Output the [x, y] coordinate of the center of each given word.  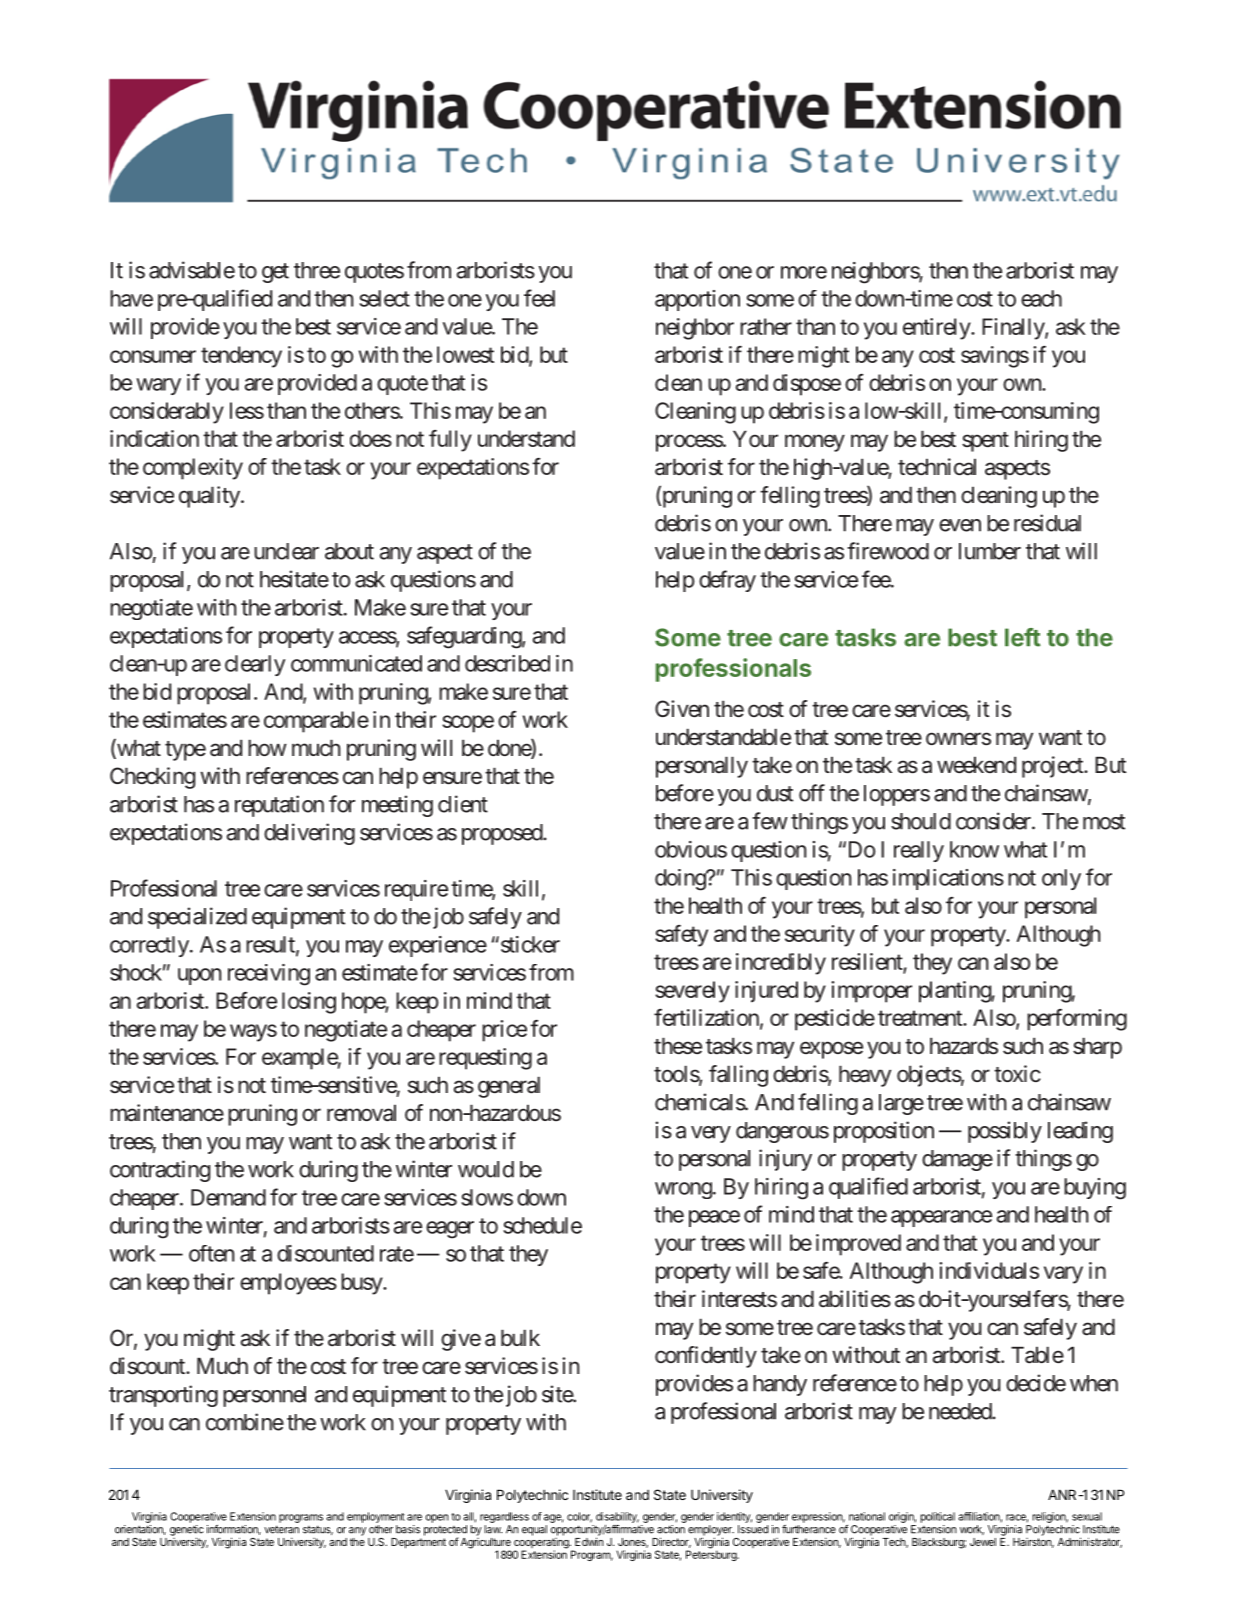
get [275, 273]
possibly [1005, 1132]
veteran [281, 1529]
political [938, 1517]
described [507, 663]
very [711, 1134]
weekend [976, 765]
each [1041, 298]
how [267, 748]
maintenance [167, 1113]
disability [617, 1517]
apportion [697, 300]
